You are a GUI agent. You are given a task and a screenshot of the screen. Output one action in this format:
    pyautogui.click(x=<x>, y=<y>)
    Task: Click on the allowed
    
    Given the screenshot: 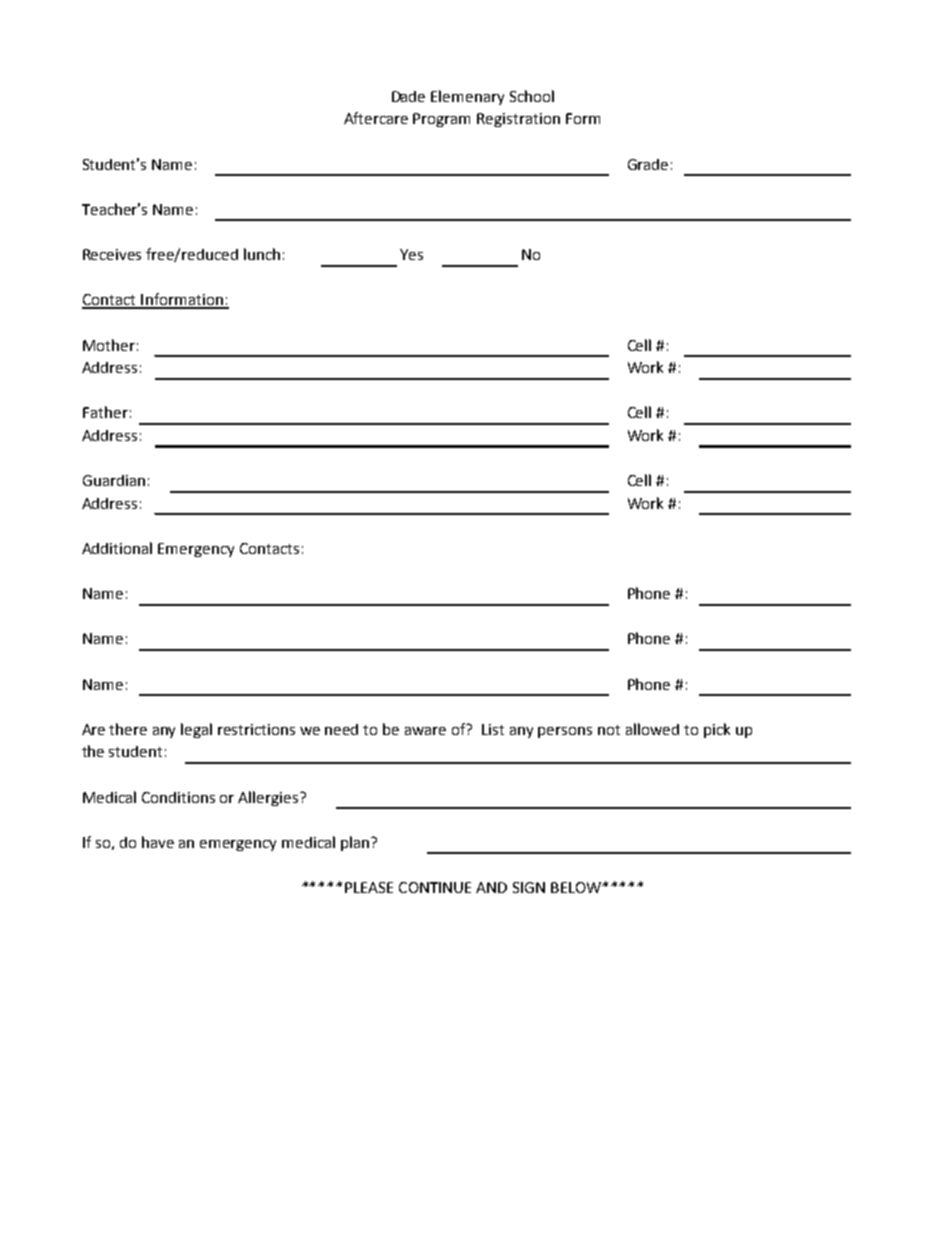 What is the action you would take?
    pyautogui.click(x=652, y=729)
